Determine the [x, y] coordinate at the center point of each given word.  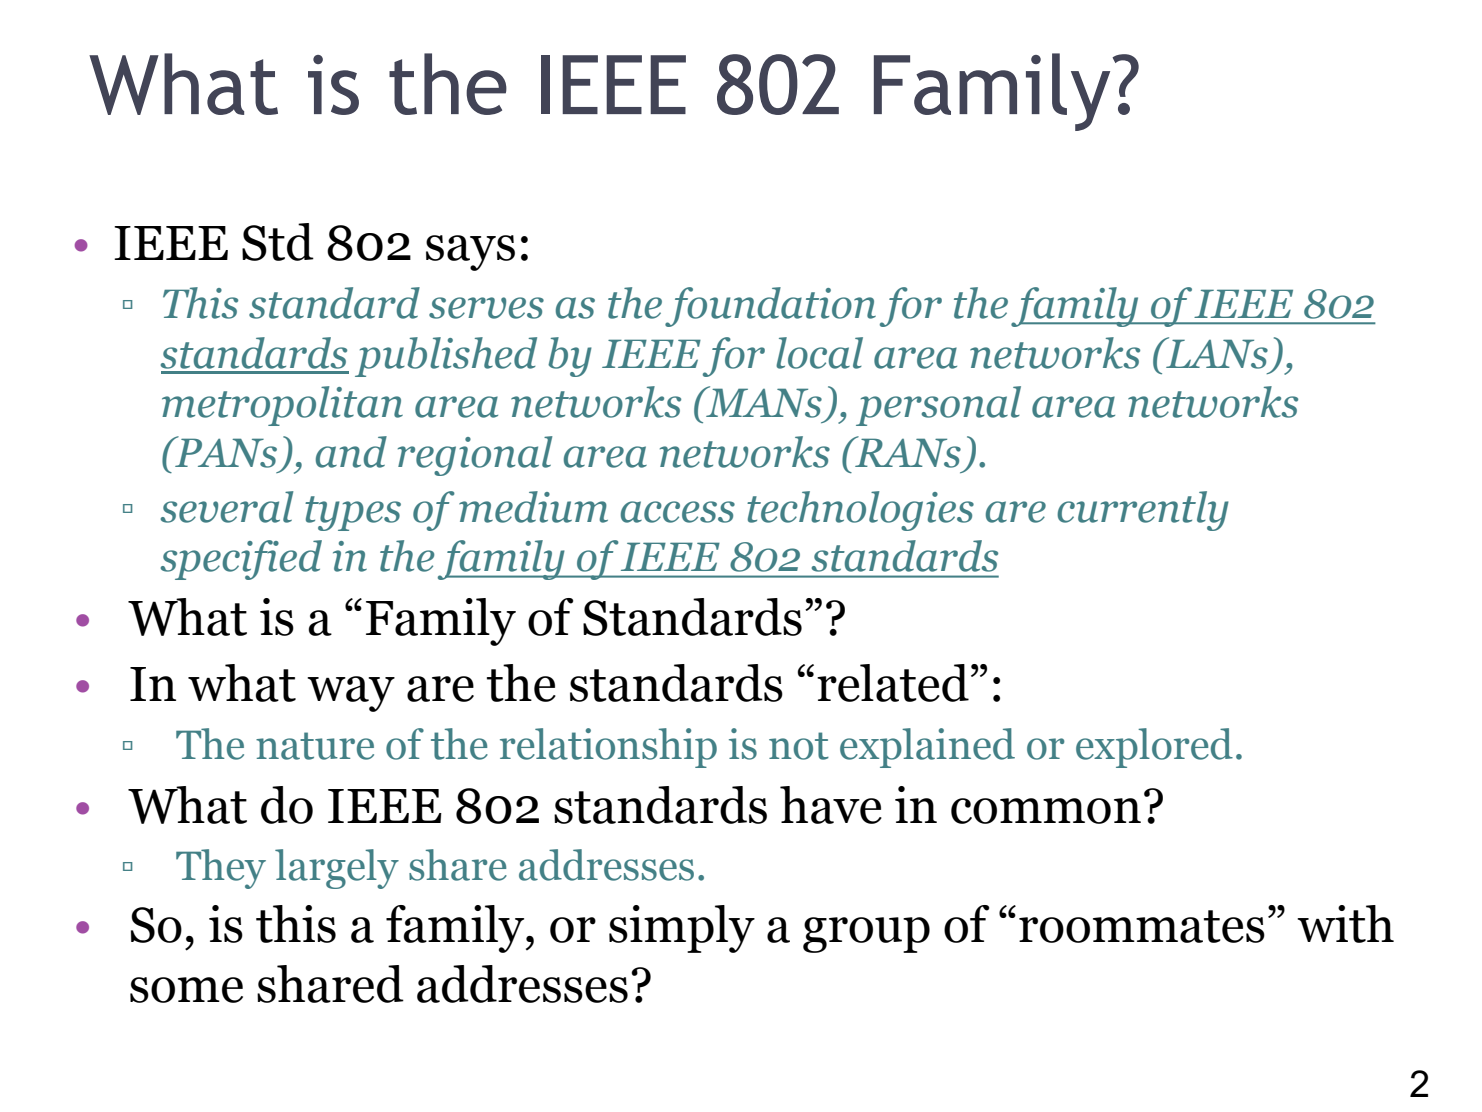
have [831, 805]
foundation [770, 307]
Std [278, 242]
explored [1154, 748]
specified [241, 560]
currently [1143, 511]
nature [315, 746]
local [819, 353]
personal [938, 406]
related [893, 683]
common [1046, 811]
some [186, 990]
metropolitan [282, 406]
